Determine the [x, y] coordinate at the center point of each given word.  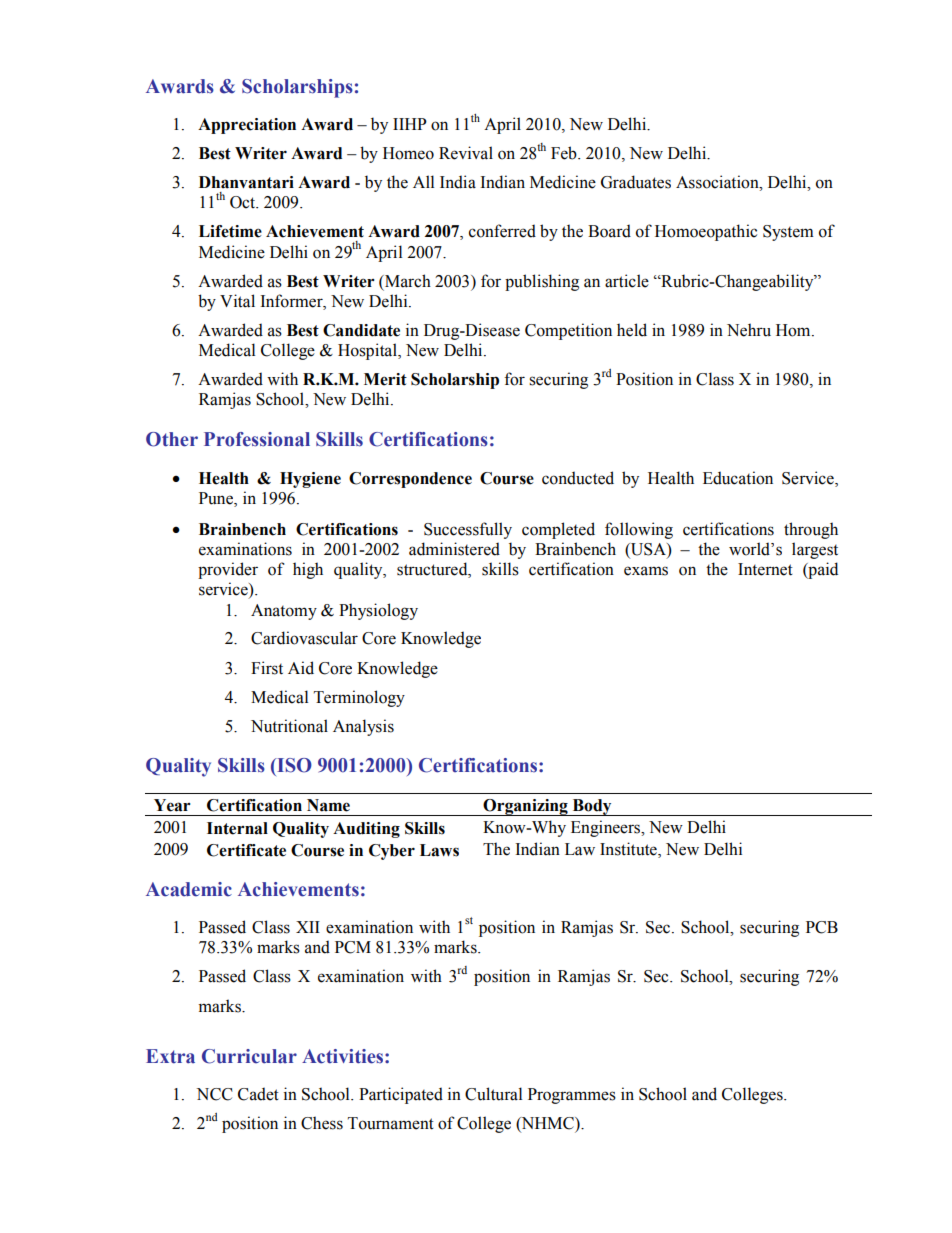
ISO [293, 765]
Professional [257, 439]
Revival [466, 153]
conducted [578, 478]
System [788, 233]
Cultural [493, 1094]
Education [738, 478]
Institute [629, 850]
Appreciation [247, 126]
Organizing [525, 807]
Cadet [258, 1094]
